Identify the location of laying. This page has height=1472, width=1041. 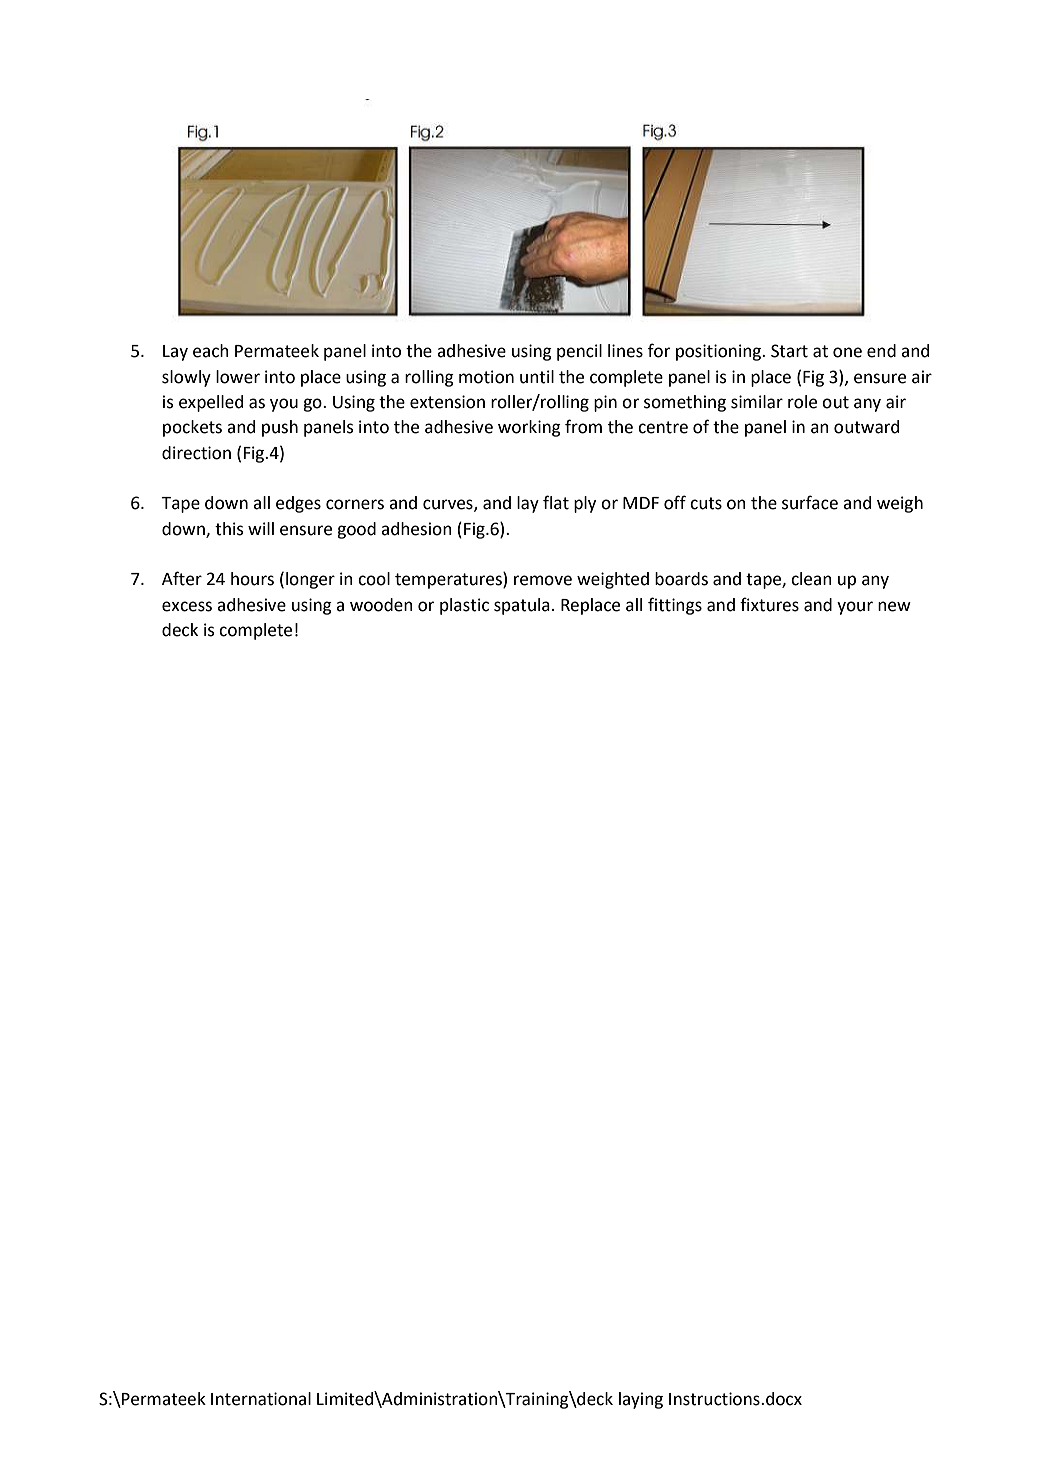
(641, 1400).
